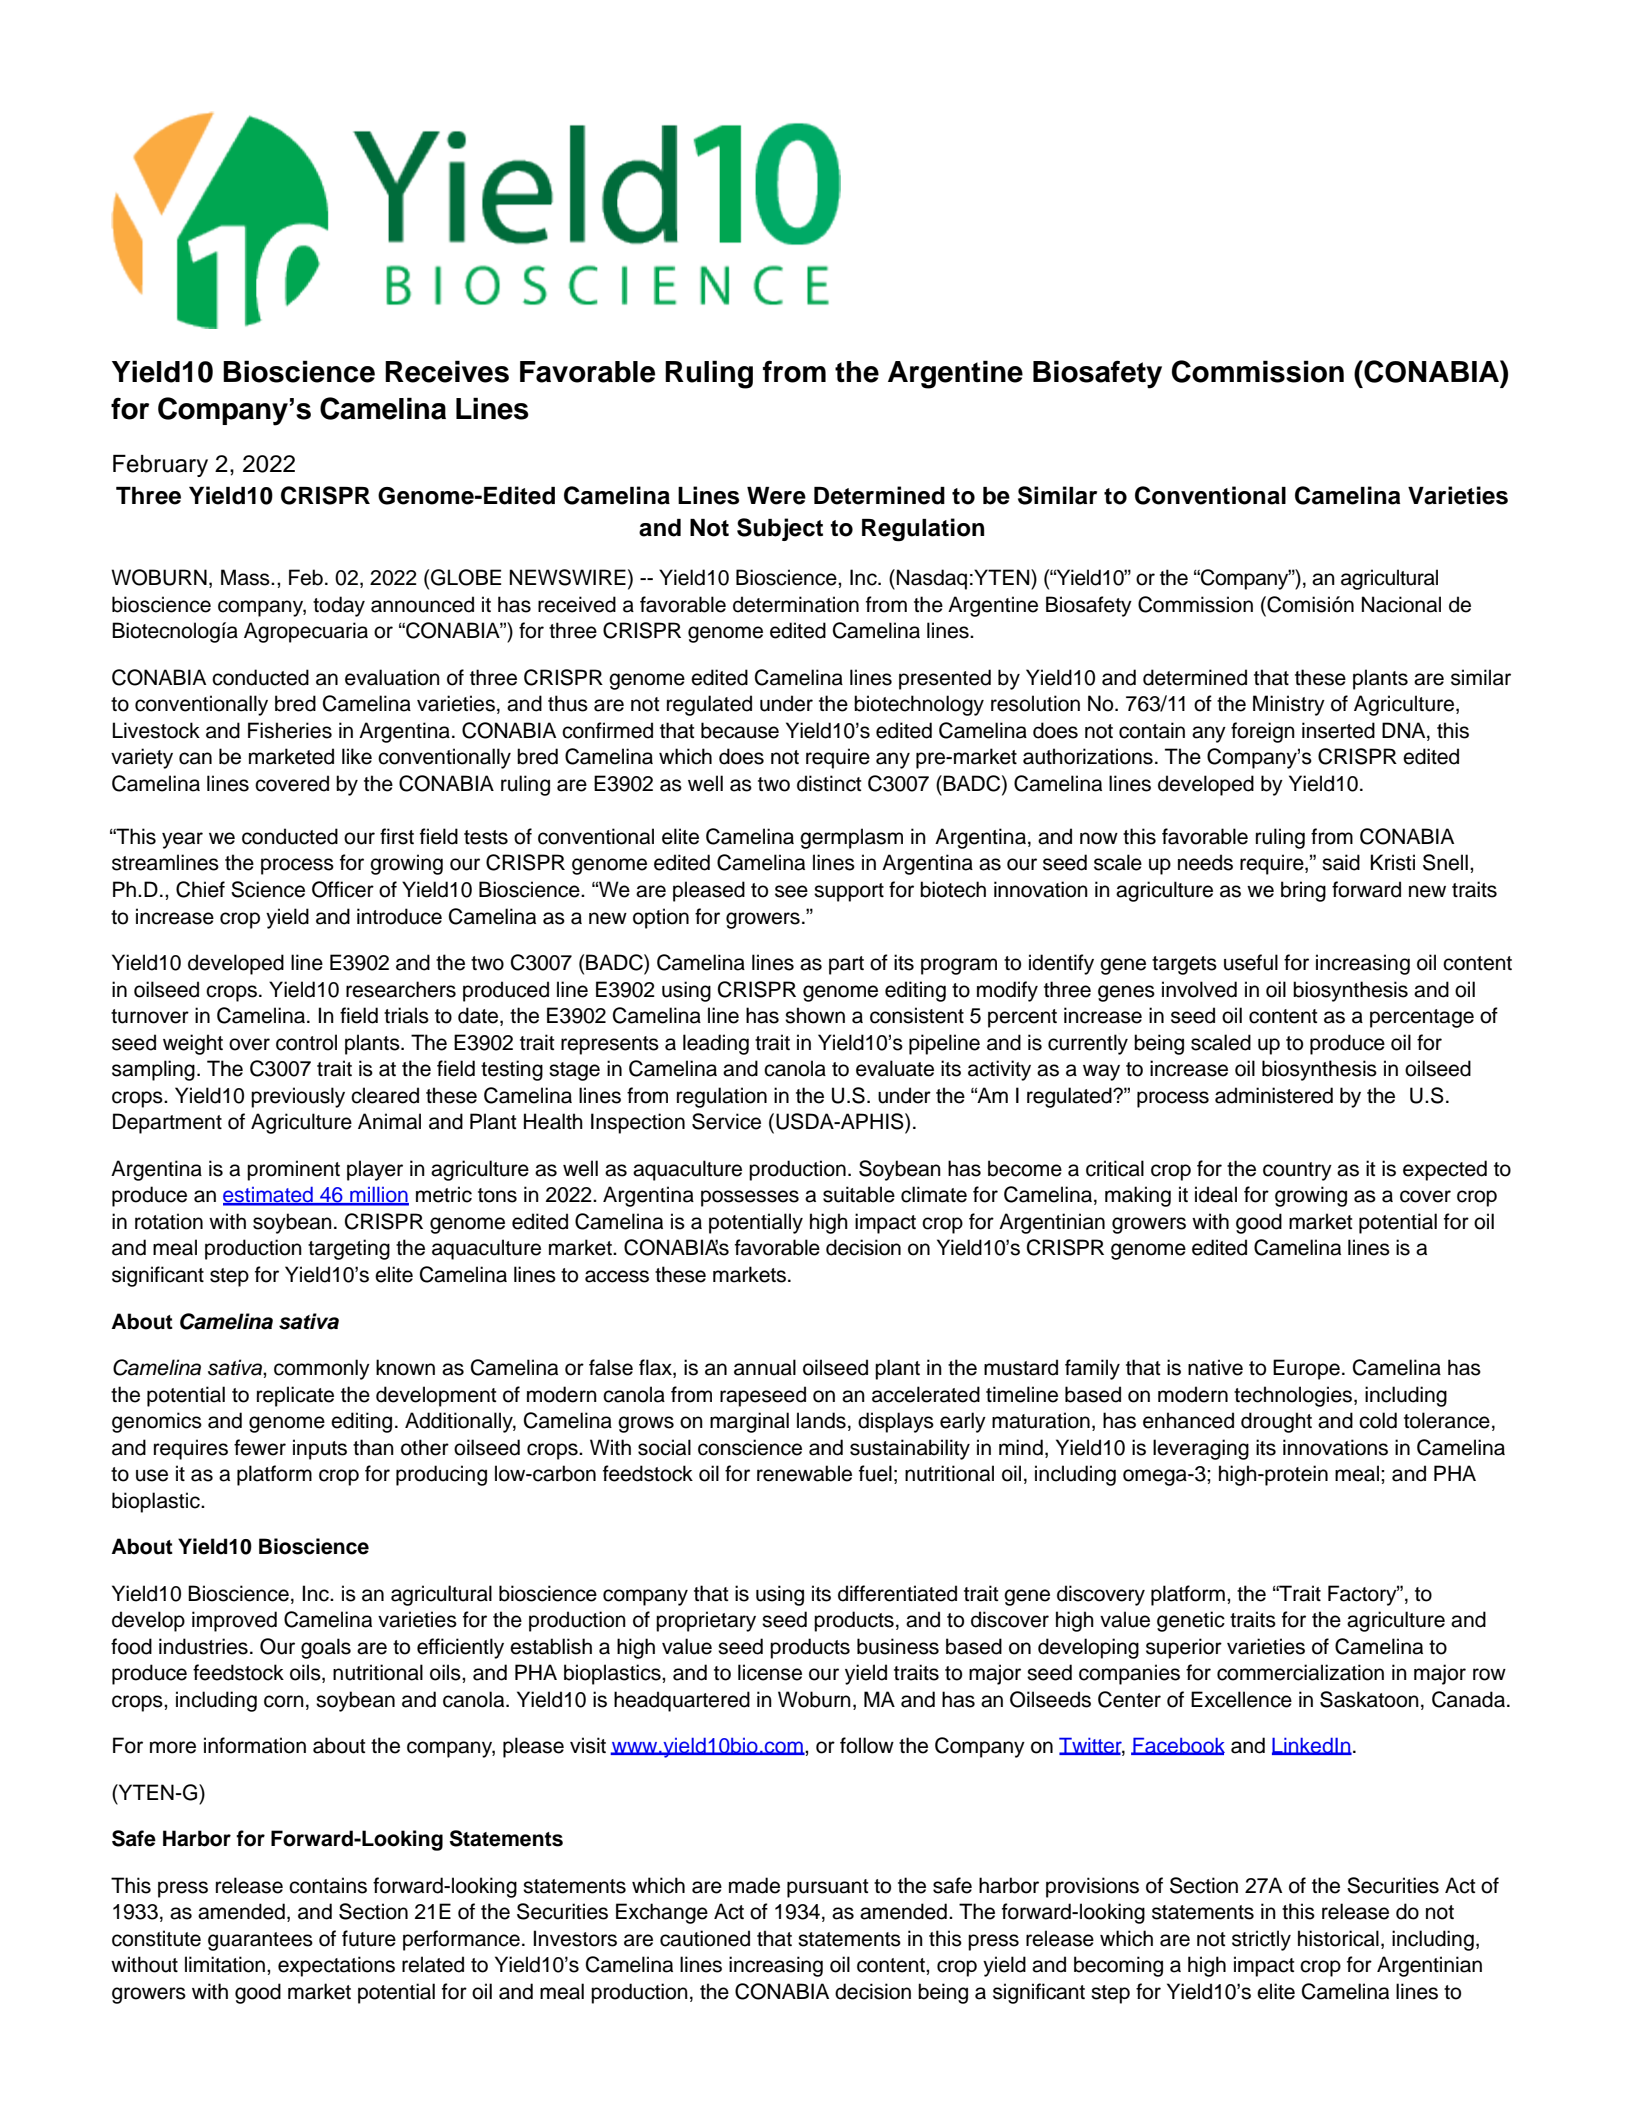 The image size is (1625, 2103). Describe the element at coordinates (1401, 604) in the screenshot. I see `Nacional` at that location.
